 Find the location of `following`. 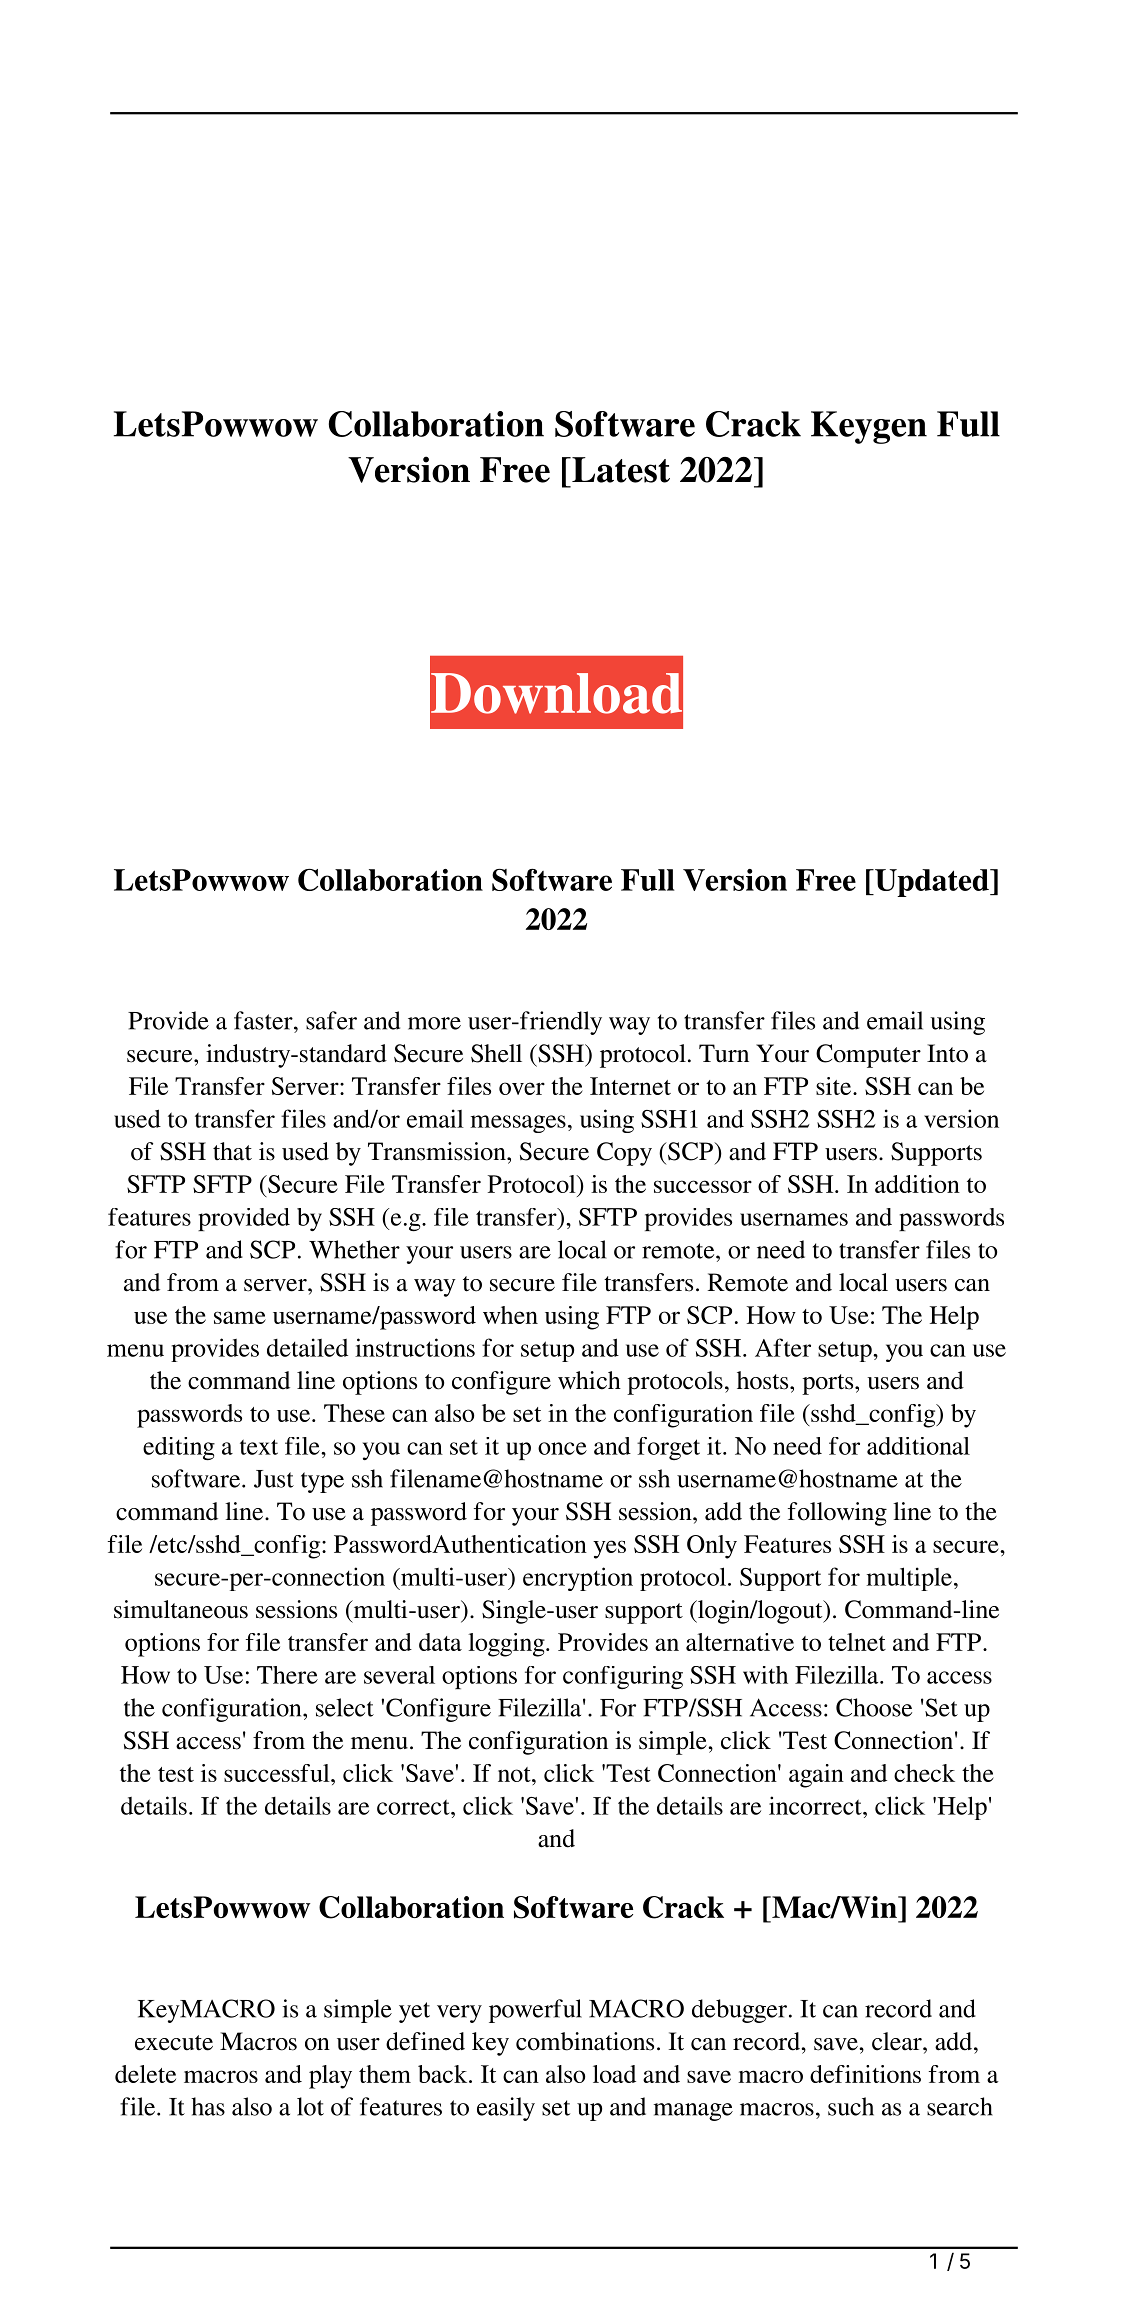

following is located at coordinates (837, 1514).
